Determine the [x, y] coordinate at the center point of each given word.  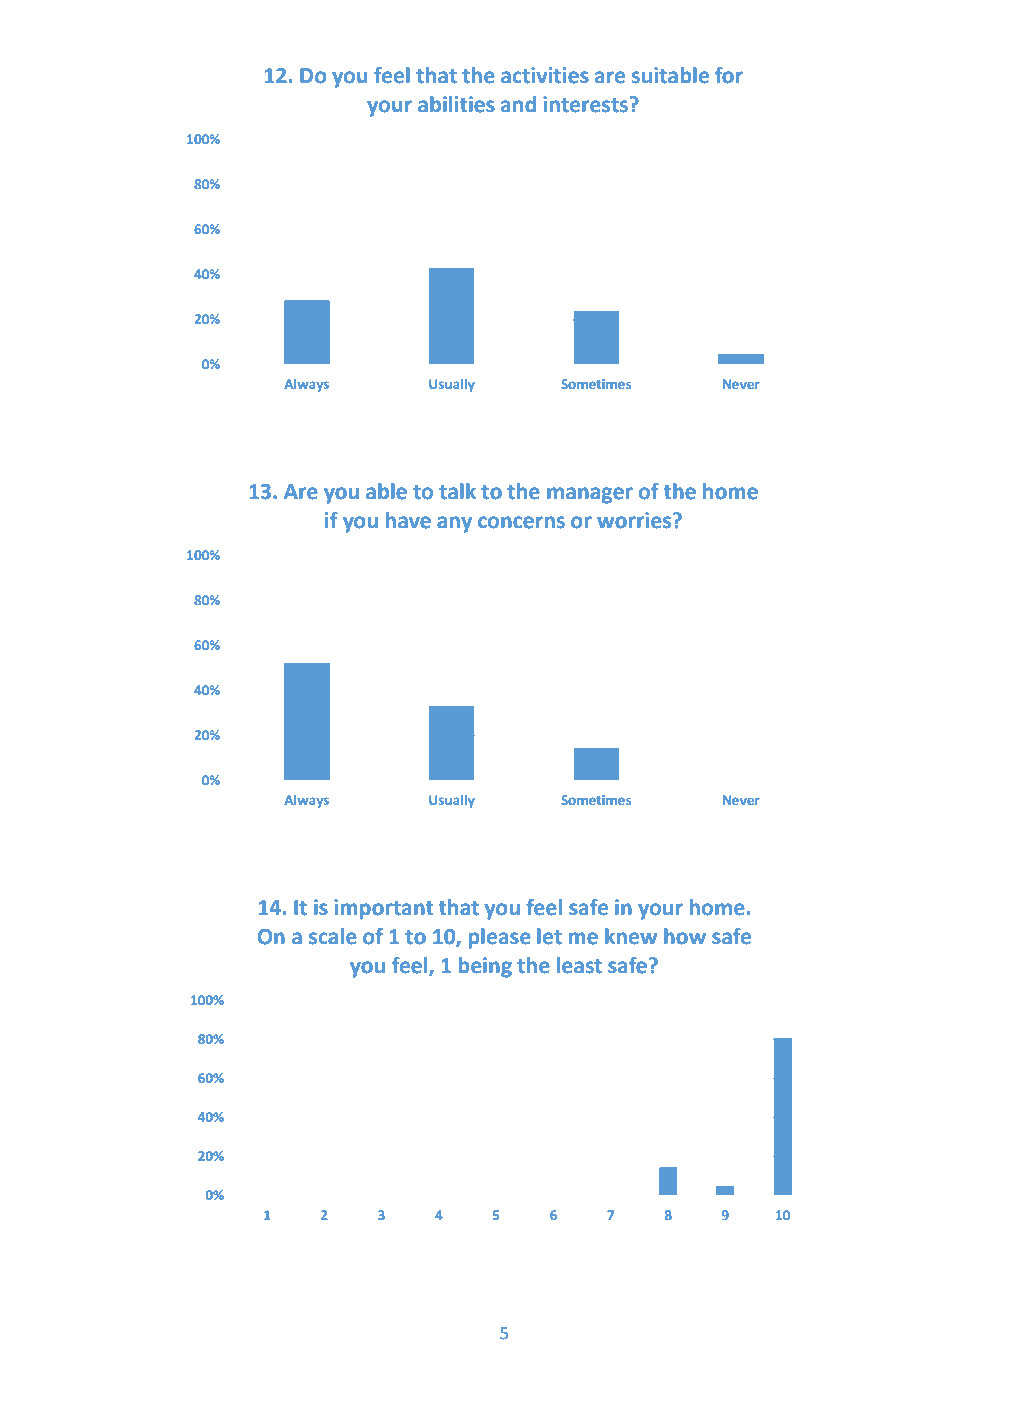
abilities [456, 104]
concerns [521, 522]
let [549, 936]
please [500, 938]
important [384, 909]
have [408, 520]
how [685, 936]
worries [635, 520]
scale [333, 936]
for [729, 75]
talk [457, 491]
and [518, 104]
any [454, 524]
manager [590, 495]
